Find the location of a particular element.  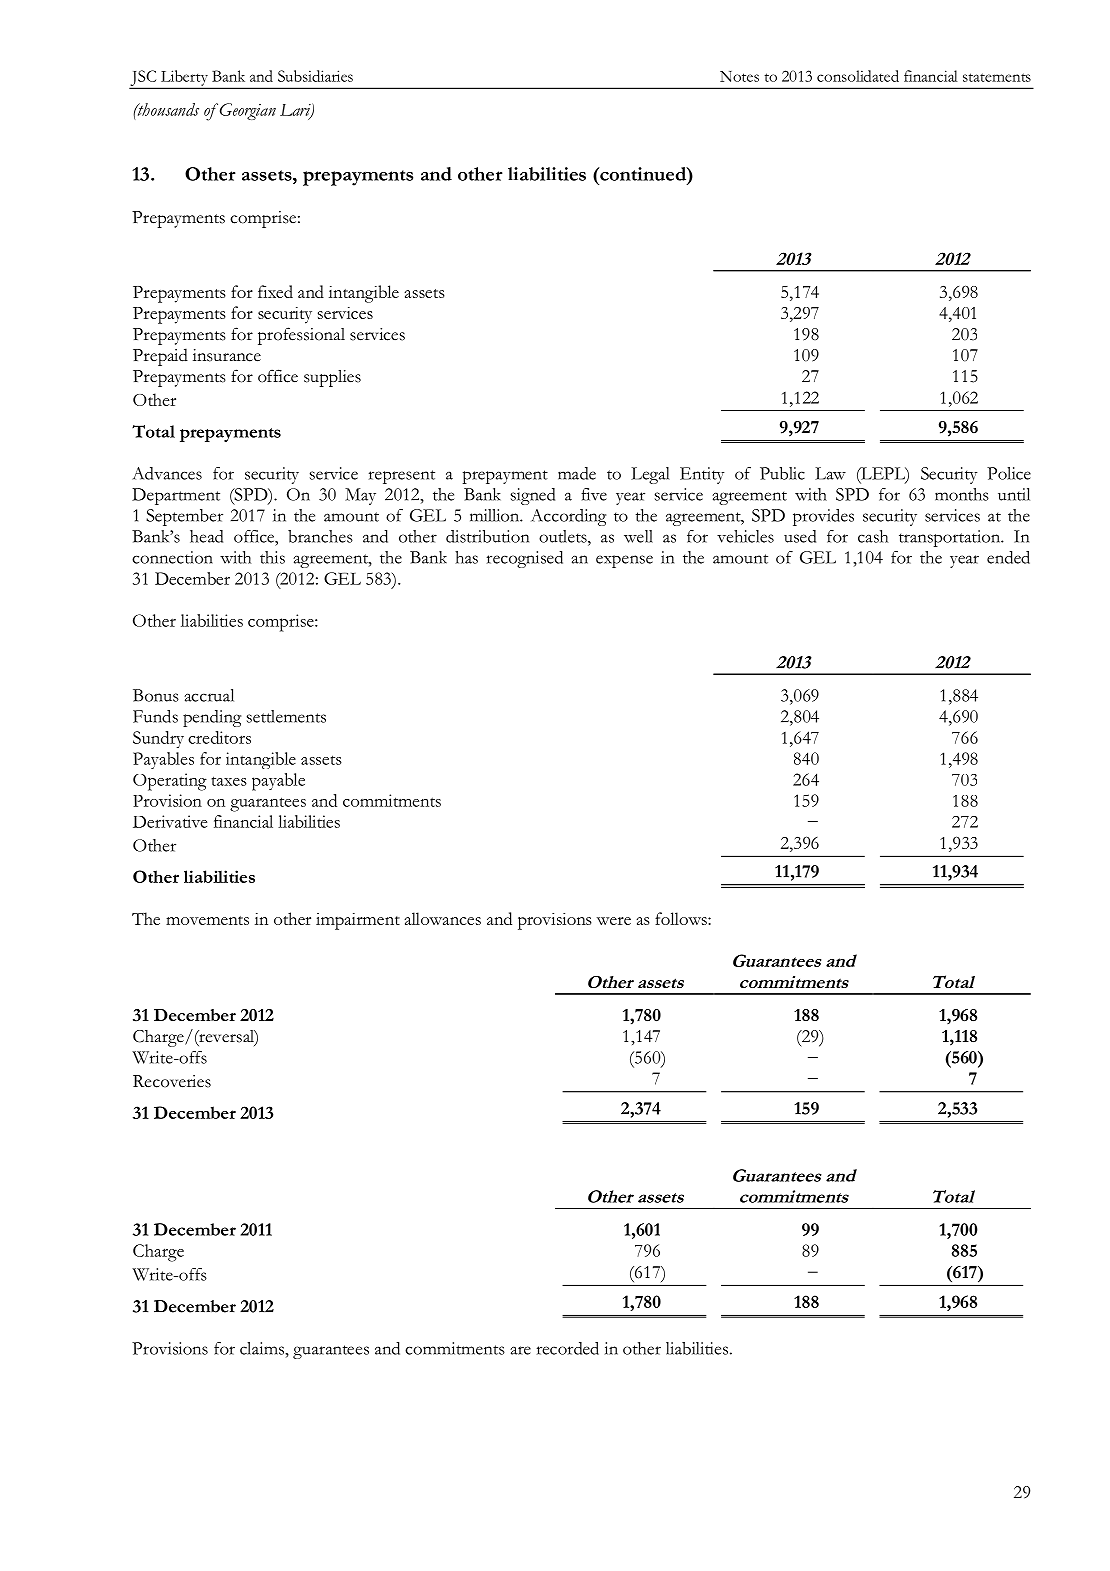

Recoveries is located at coordinates (172, 1081).
